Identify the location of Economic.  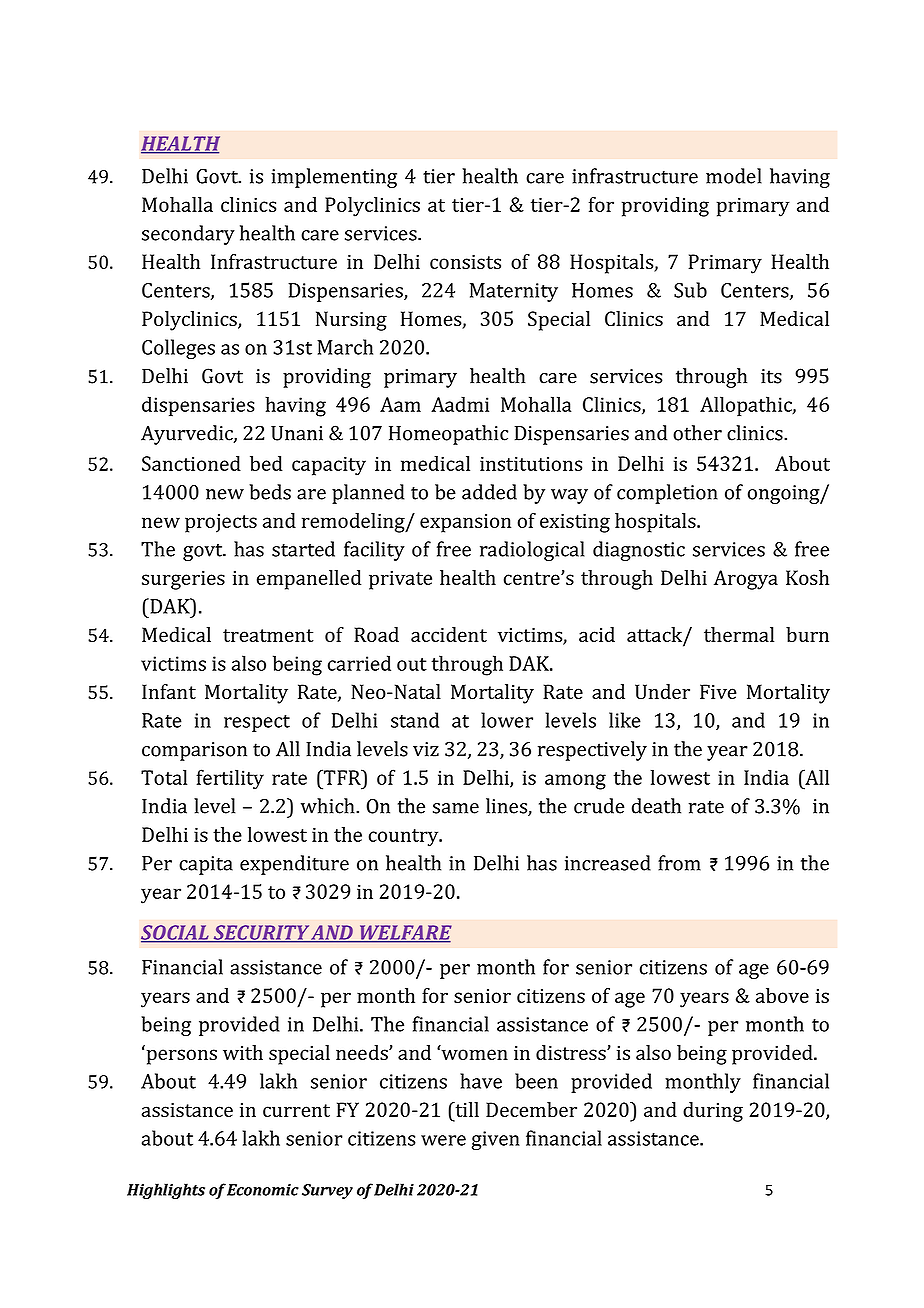
(263, 1190).
